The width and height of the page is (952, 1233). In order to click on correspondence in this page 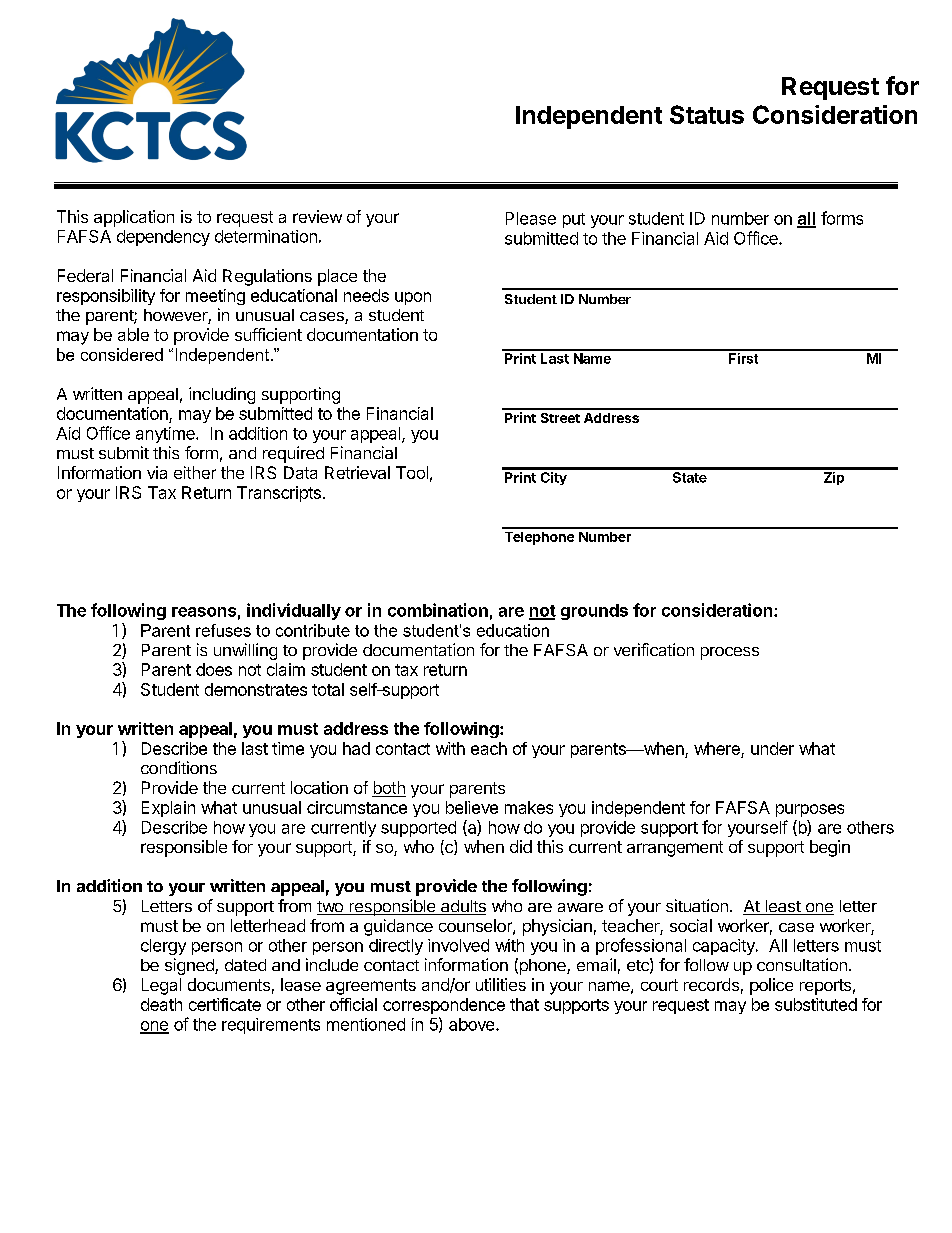, I will do `click(444, 1006)`.
